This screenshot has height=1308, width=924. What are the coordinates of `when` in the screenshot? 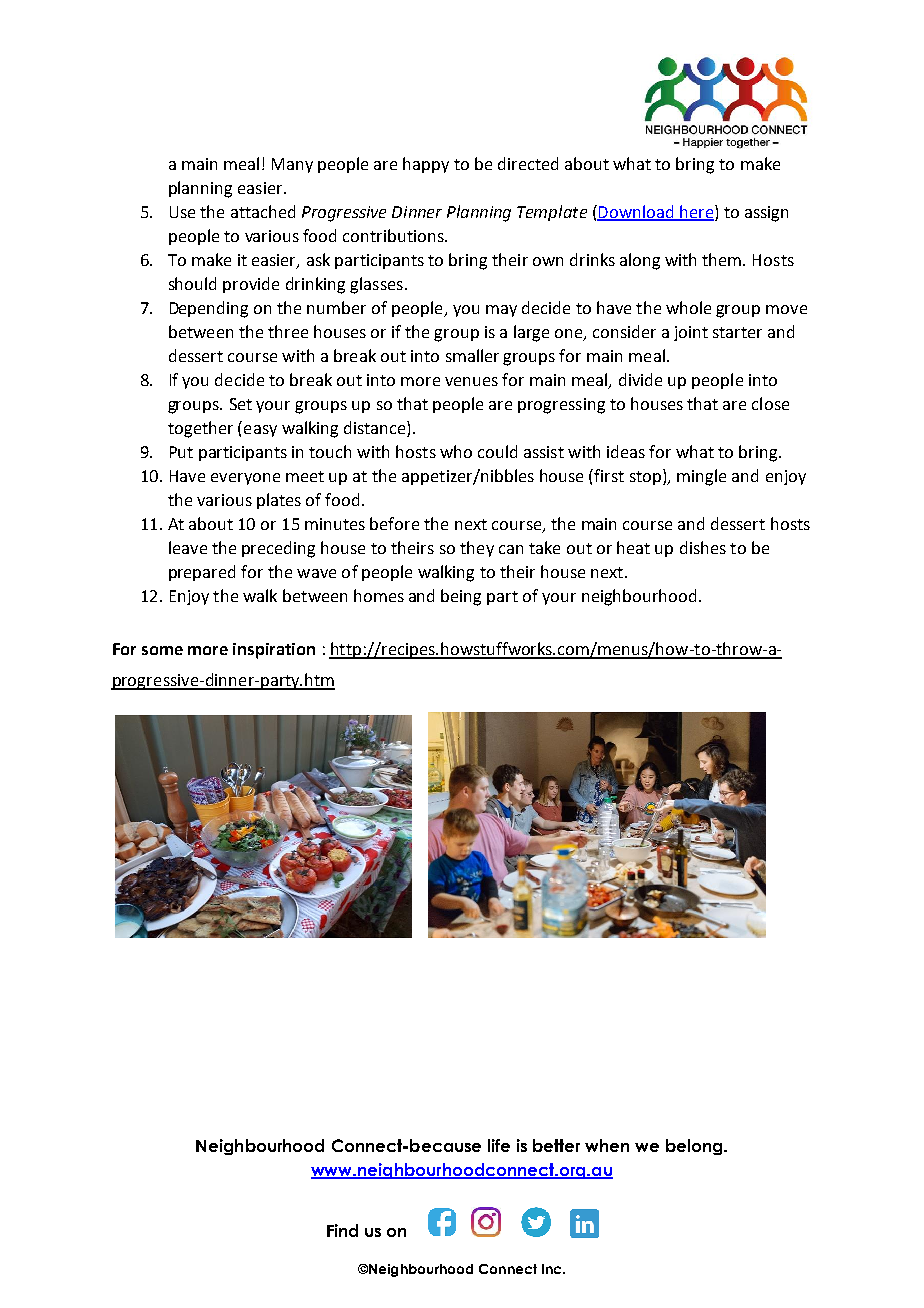 It's located at (607, 1145).
